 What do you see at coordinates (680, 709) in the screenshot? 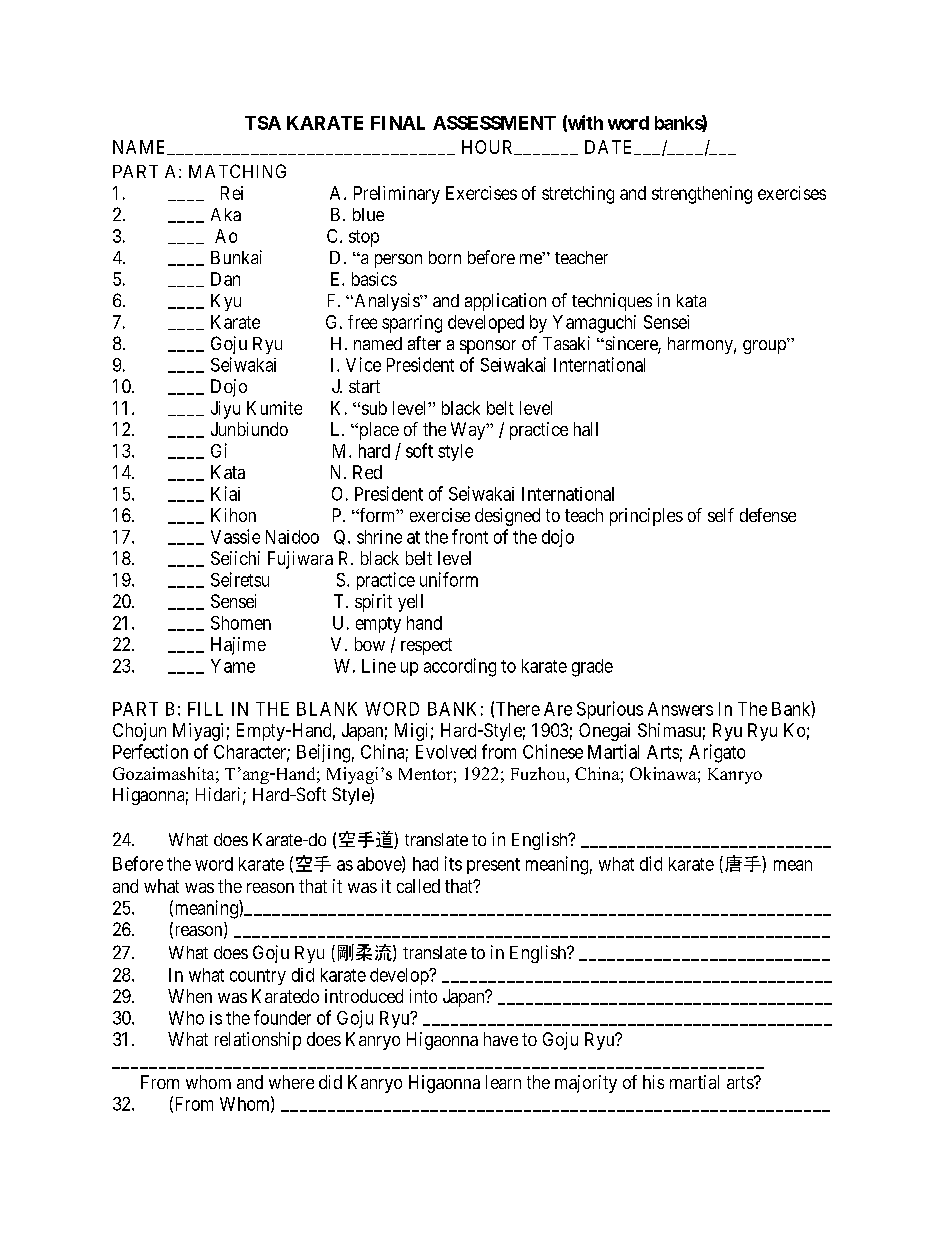
I see `Answers` at bounding box center [680, 709].
